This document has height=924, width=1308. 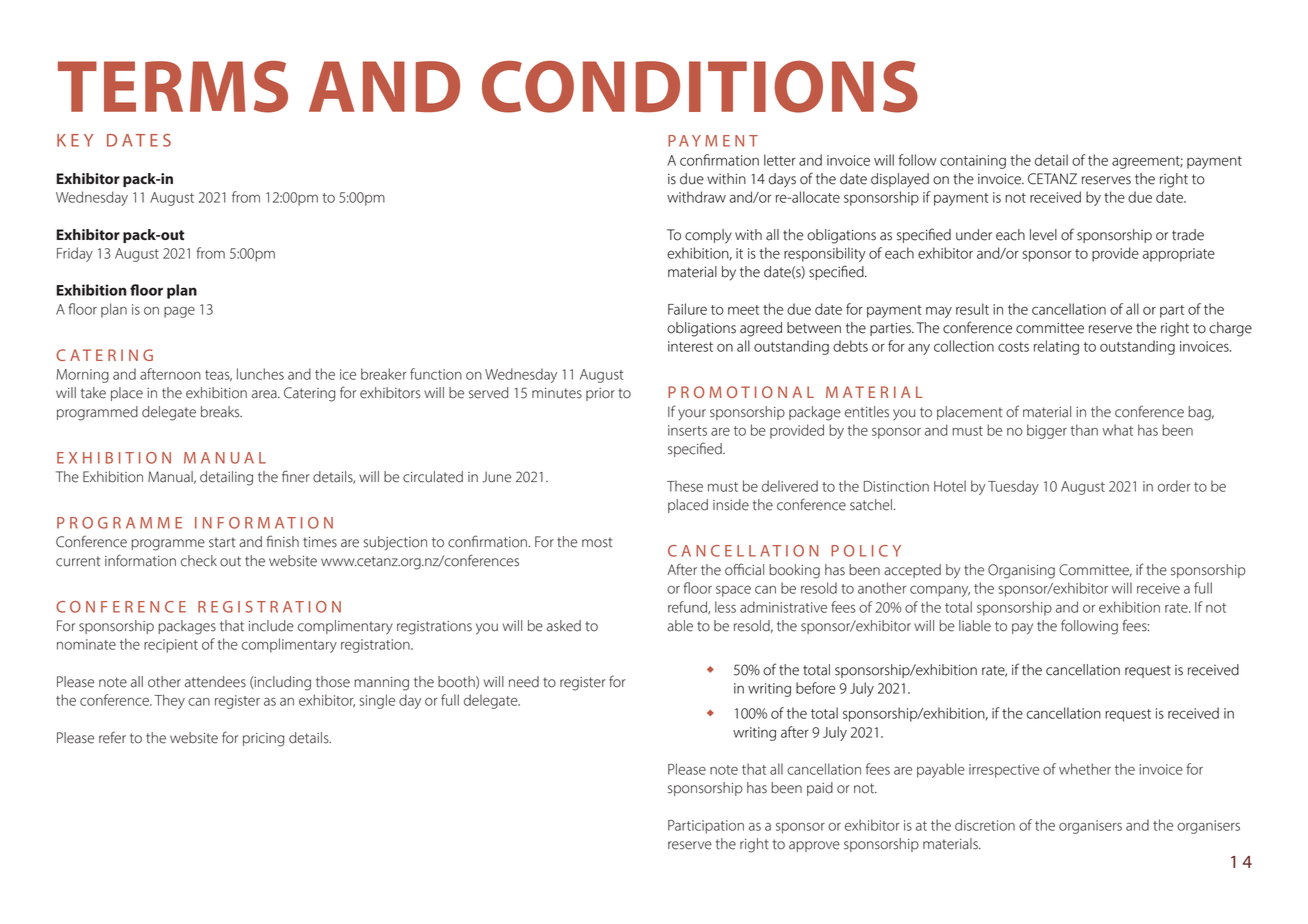 What do you see at coordinates (1013, 487) in the document?
I see `Tuesday` at bounding box center [1013, 487].
